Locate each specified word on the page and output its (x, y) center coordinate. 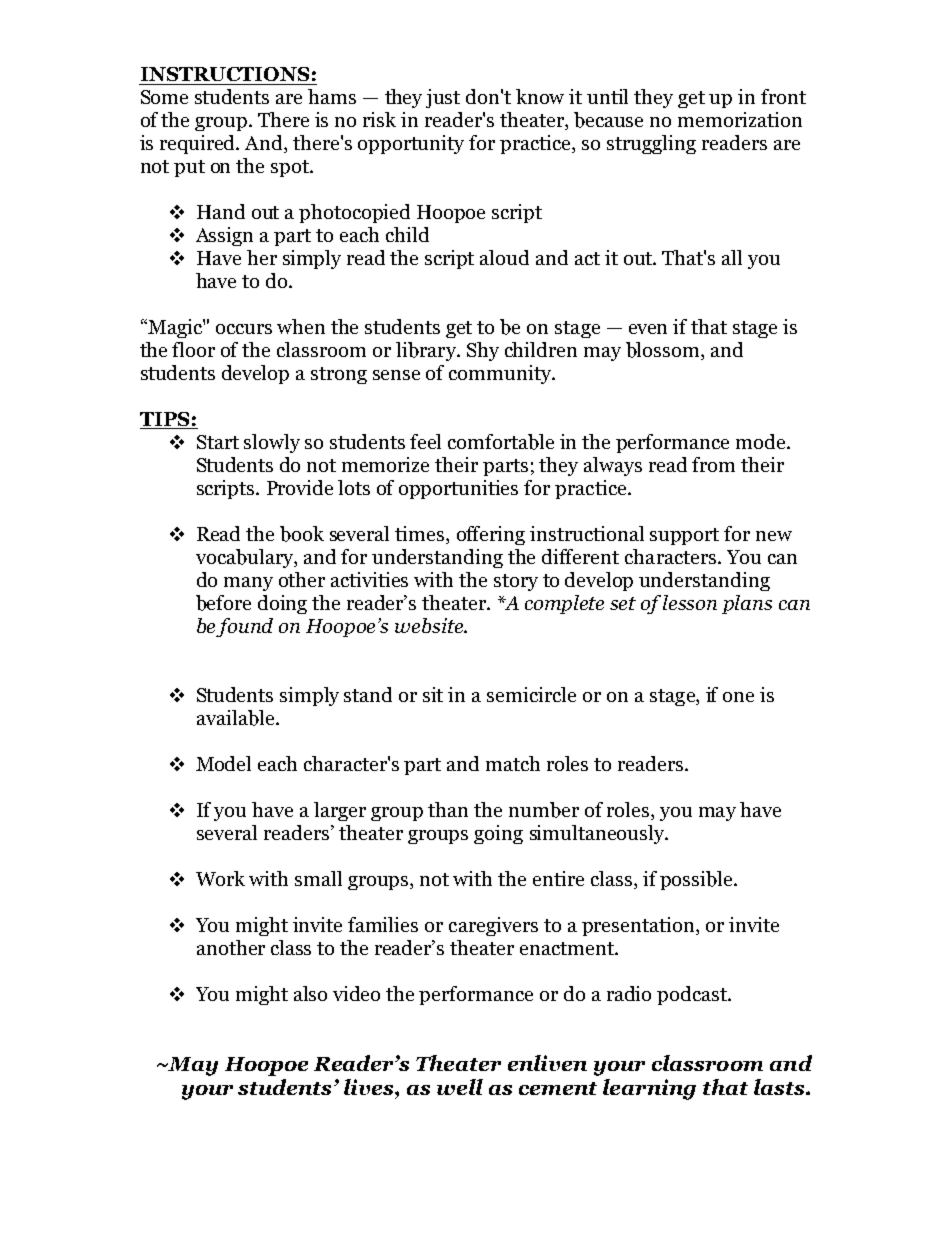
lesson (690, 602)
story (516, 582)
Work (220, 878)
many (248, 584)
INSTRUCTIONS (225, 74)
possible (697, 880)
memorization (740, 119)
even (648, 329)
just (443, 98)
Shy (483, 351)
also (310, 993)
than (448, 809)
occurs (244, 329)
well (460, 1087)
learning (649, 1089)
